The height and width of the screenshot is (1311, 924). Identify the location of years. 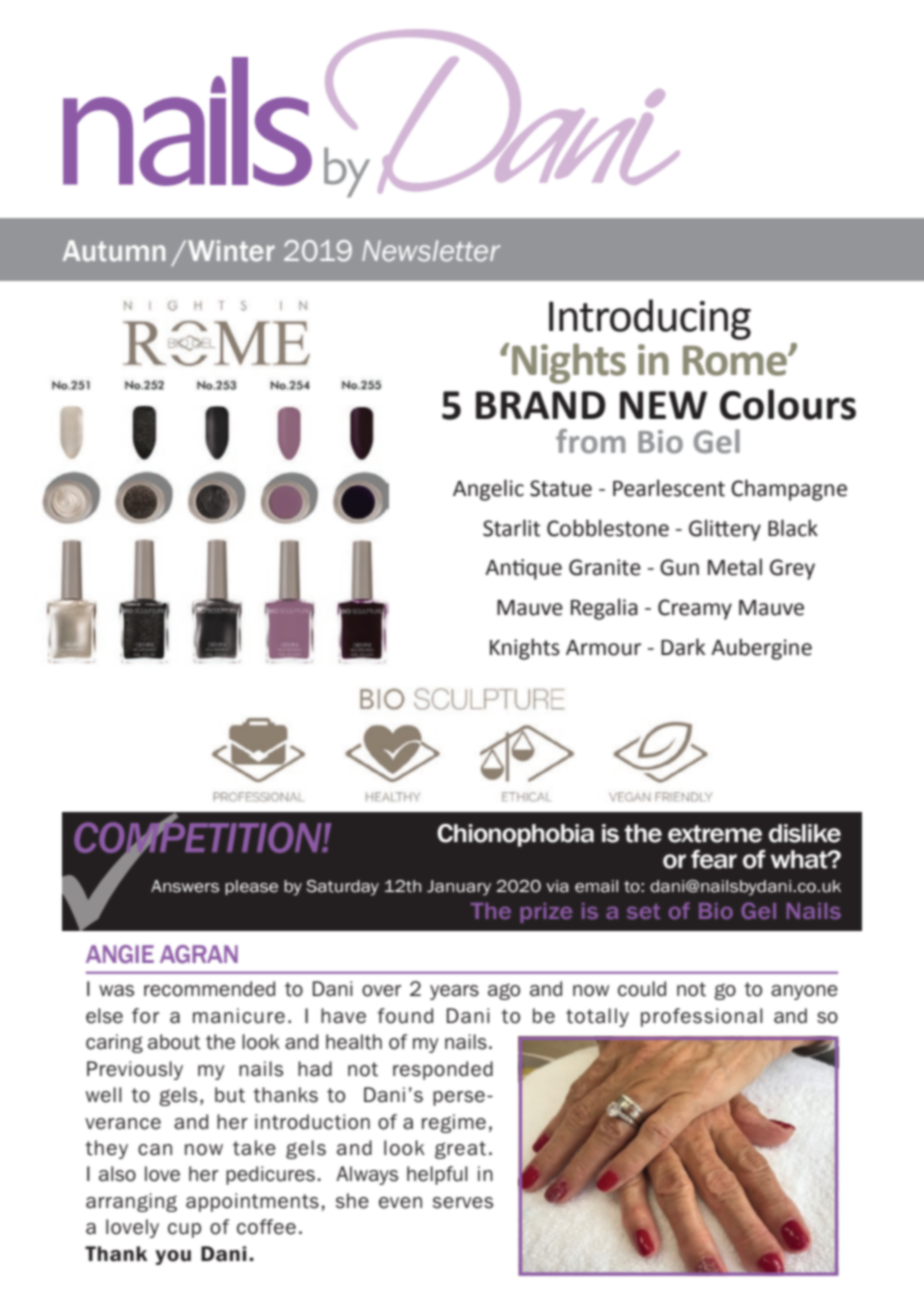
(454, 992).
